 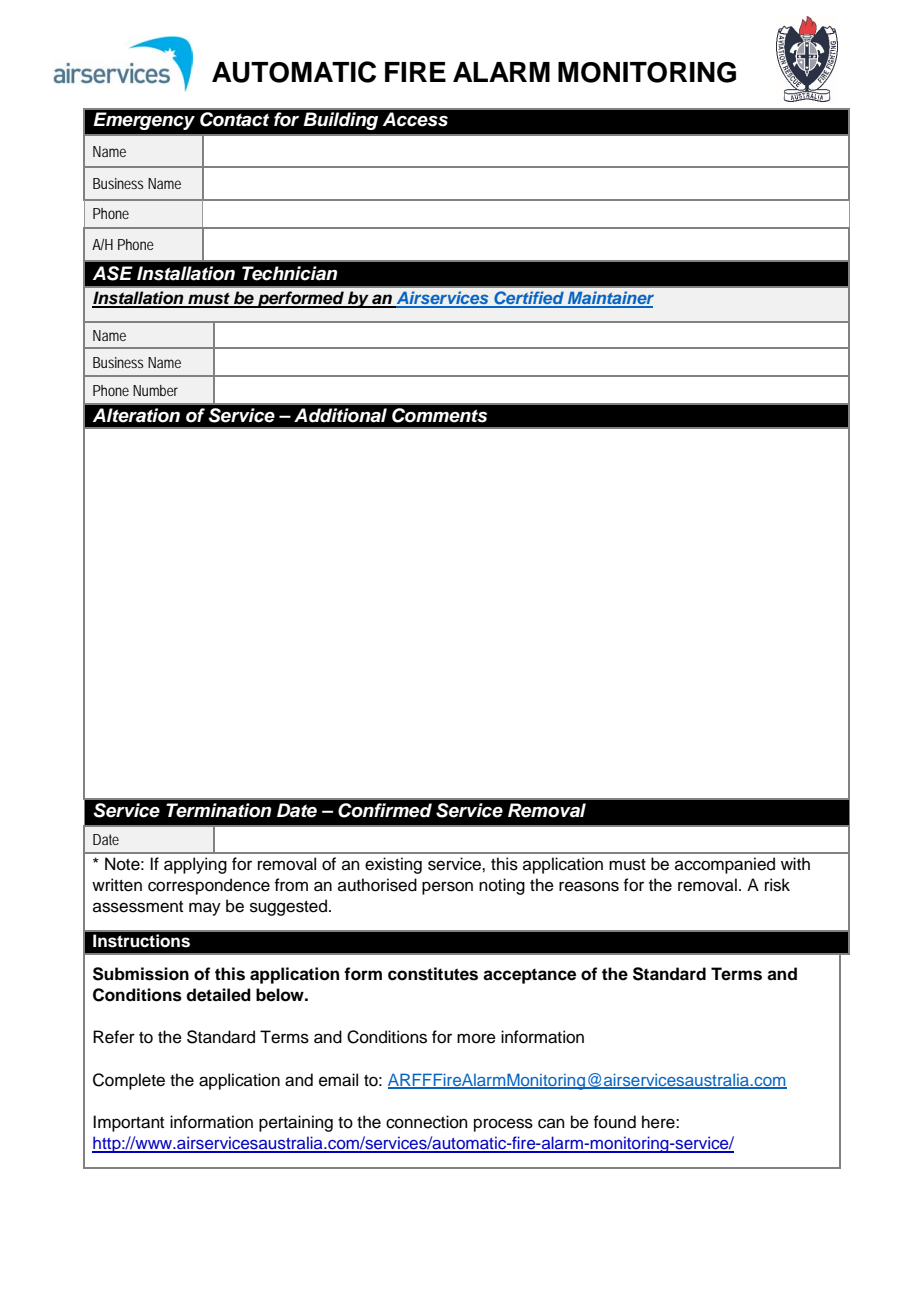 I want to click on Termination, so click(x=218, y=810).
